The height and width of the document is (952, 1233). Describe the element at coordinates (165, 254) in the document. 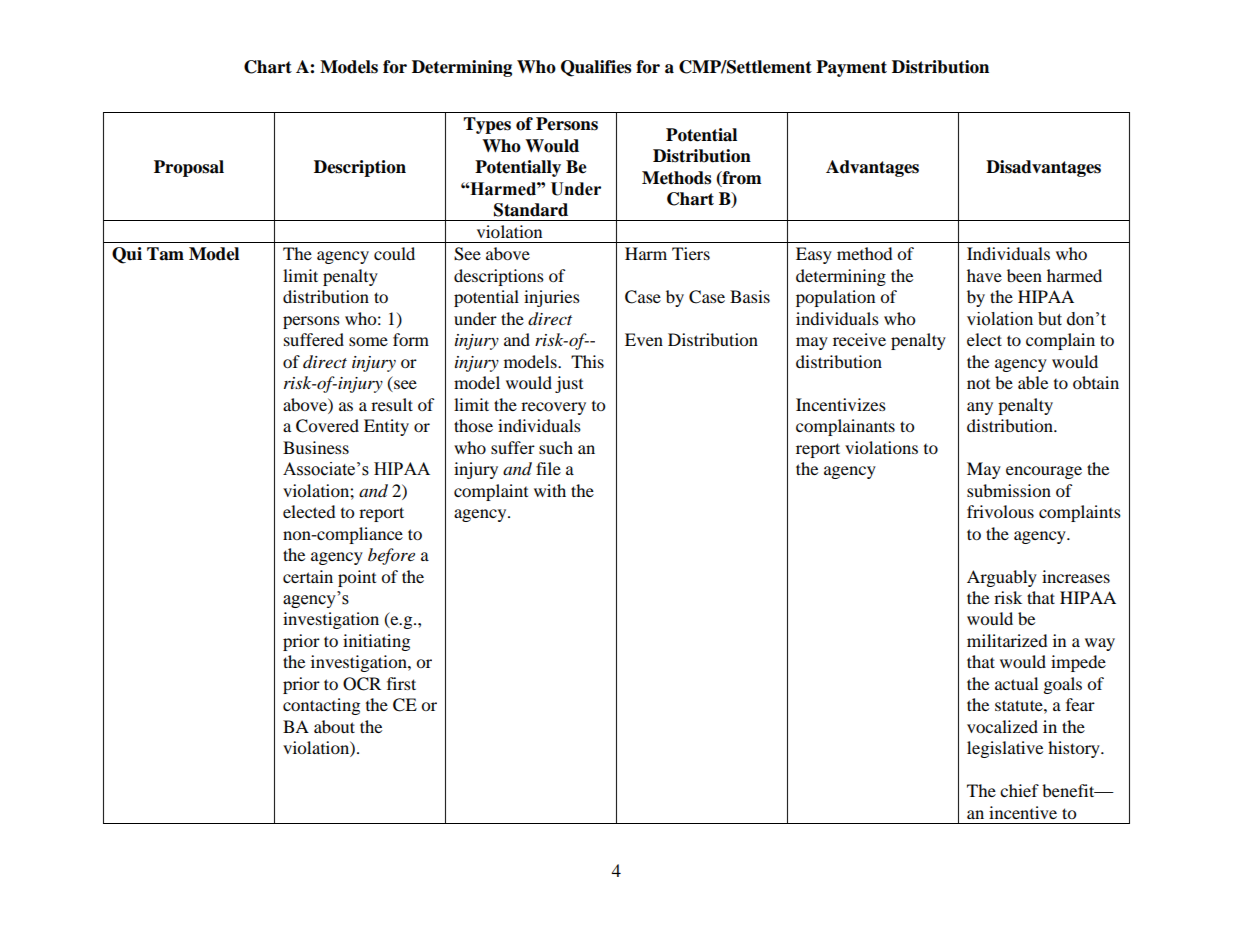

I see `Tam` at that location.
